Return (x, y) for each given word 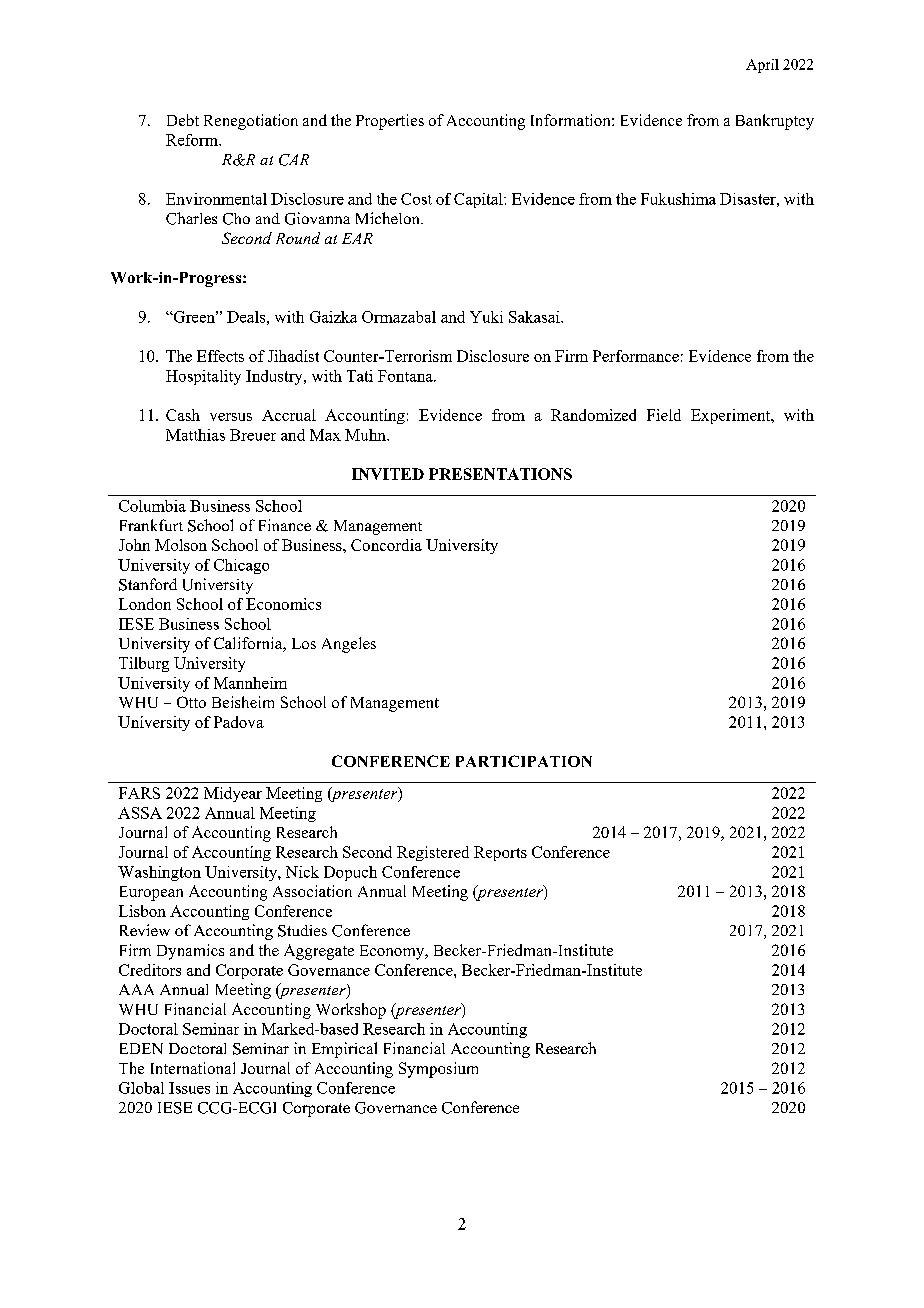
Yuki (486, 317)
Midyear (233, 794)
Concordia (386, 545)
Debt (183, 120)
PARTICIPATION (524, 761)
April (762, 66)
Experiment (732, 416)
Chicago (241, 566)
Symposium (438, 1070)
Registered (433, 853)
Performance (636, 356)
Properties (390, 122)
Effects (220, 356)
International (193, 1068)
